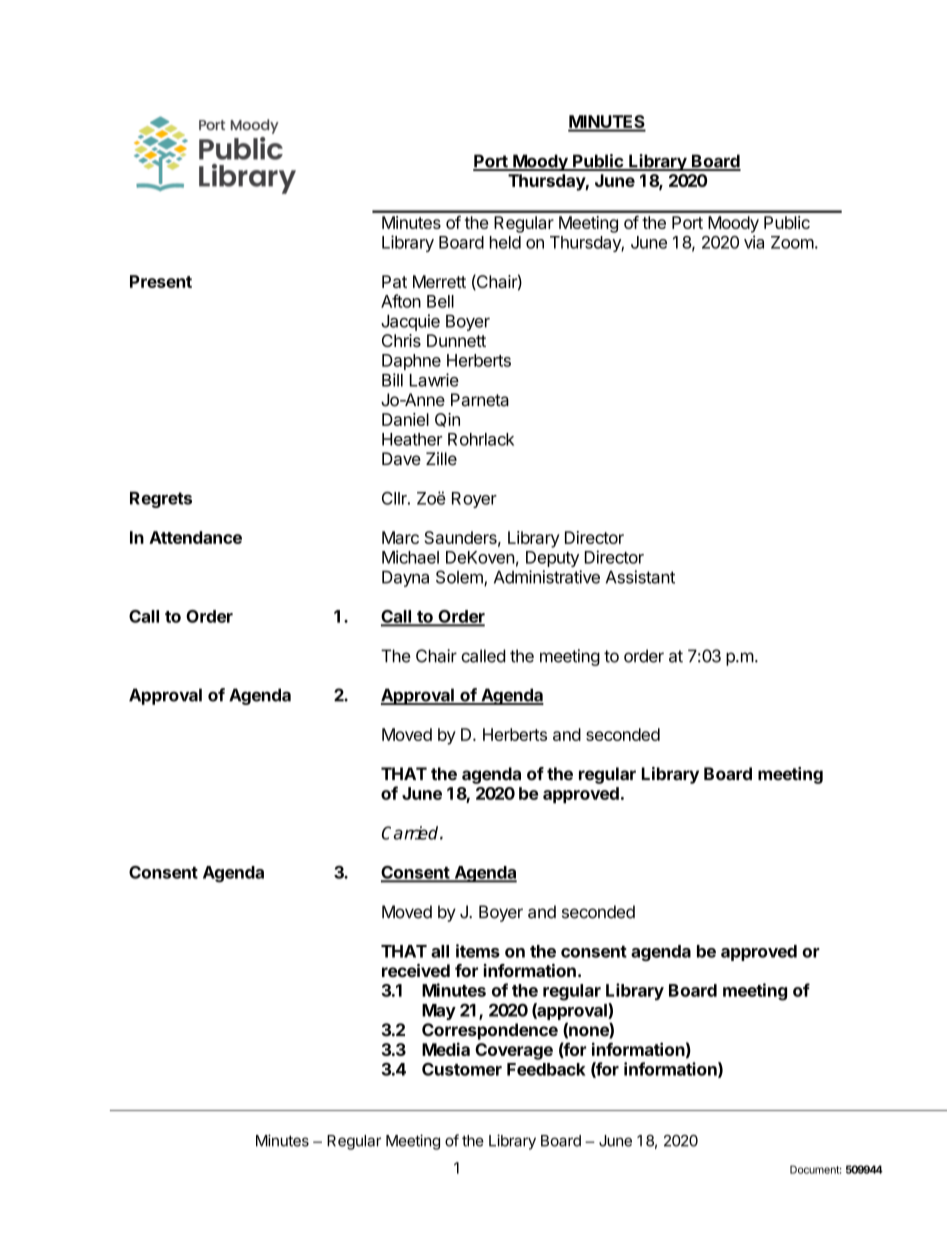  Describe the element at coordinates (161, 281) in the page. I see `Present` at that location.
